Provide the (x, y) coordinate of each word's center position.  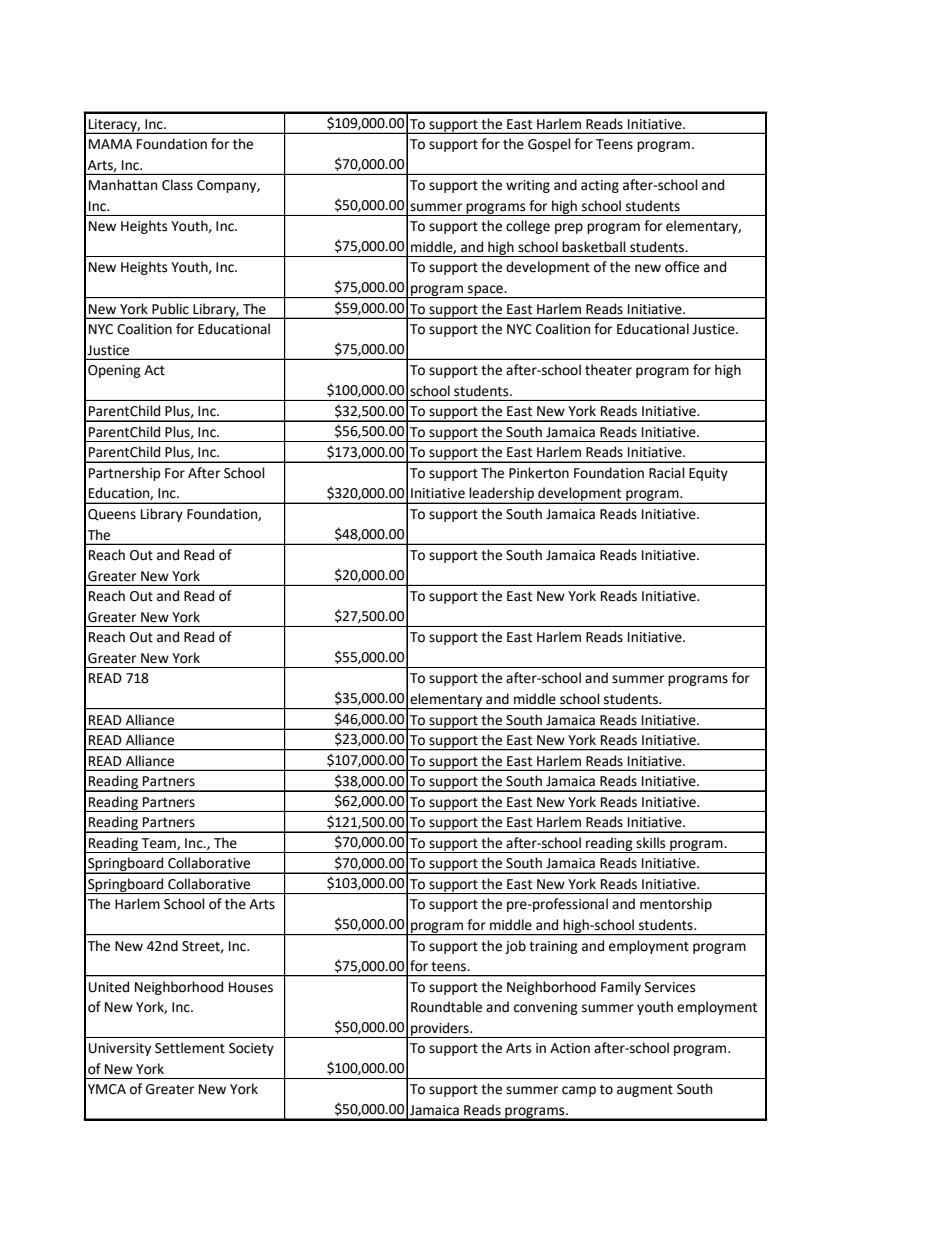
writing (528, 186)
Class (177, 185)
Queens (112, 515)
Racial (667, 473)
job (515, 947)
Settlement (190, 1048)
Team (159, 844)
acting (600, 186)
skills (650, 843)
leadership (502, 495)
